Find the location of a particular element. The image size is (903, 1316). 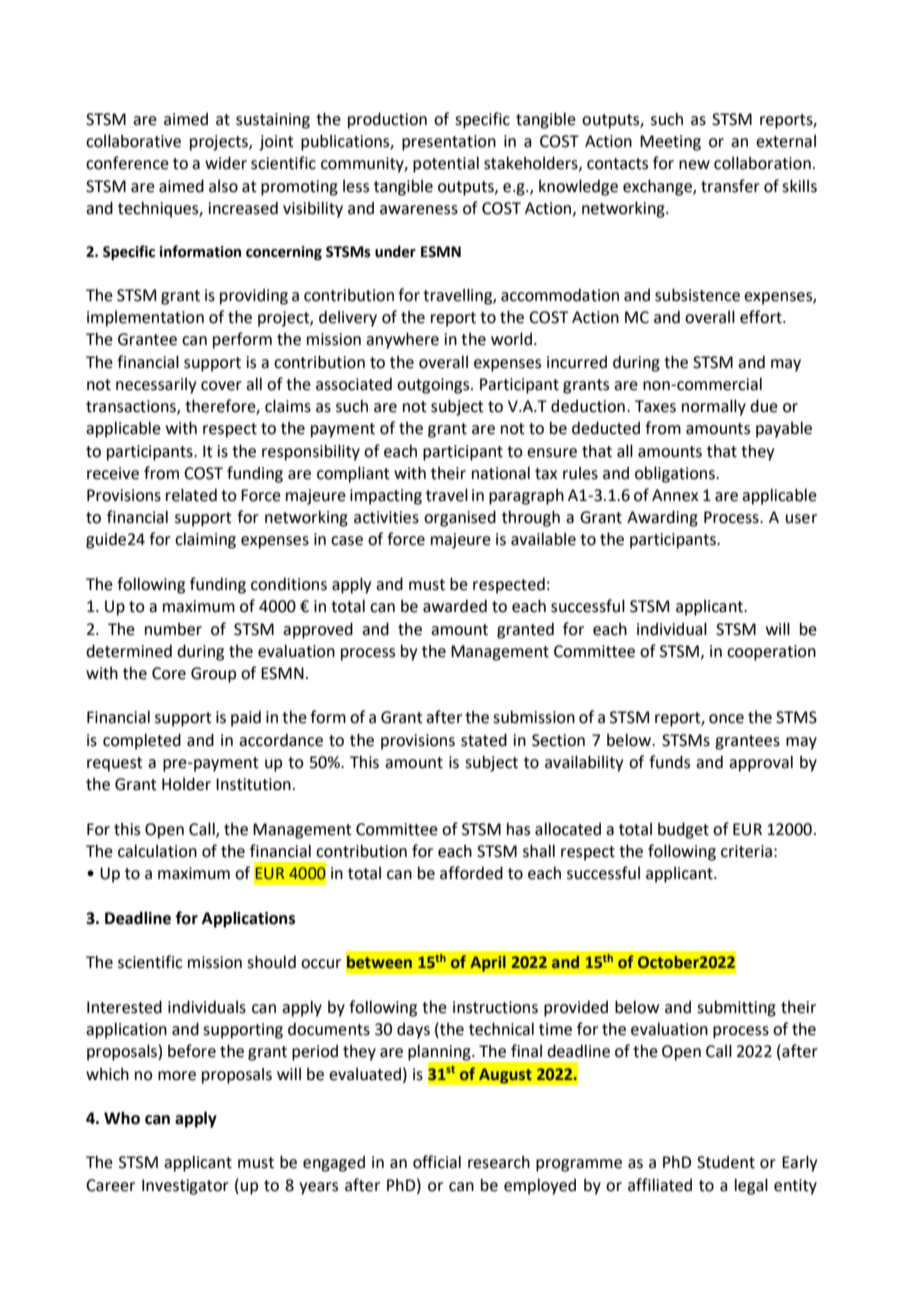

submitting is located at coordinates (736, 1008).
